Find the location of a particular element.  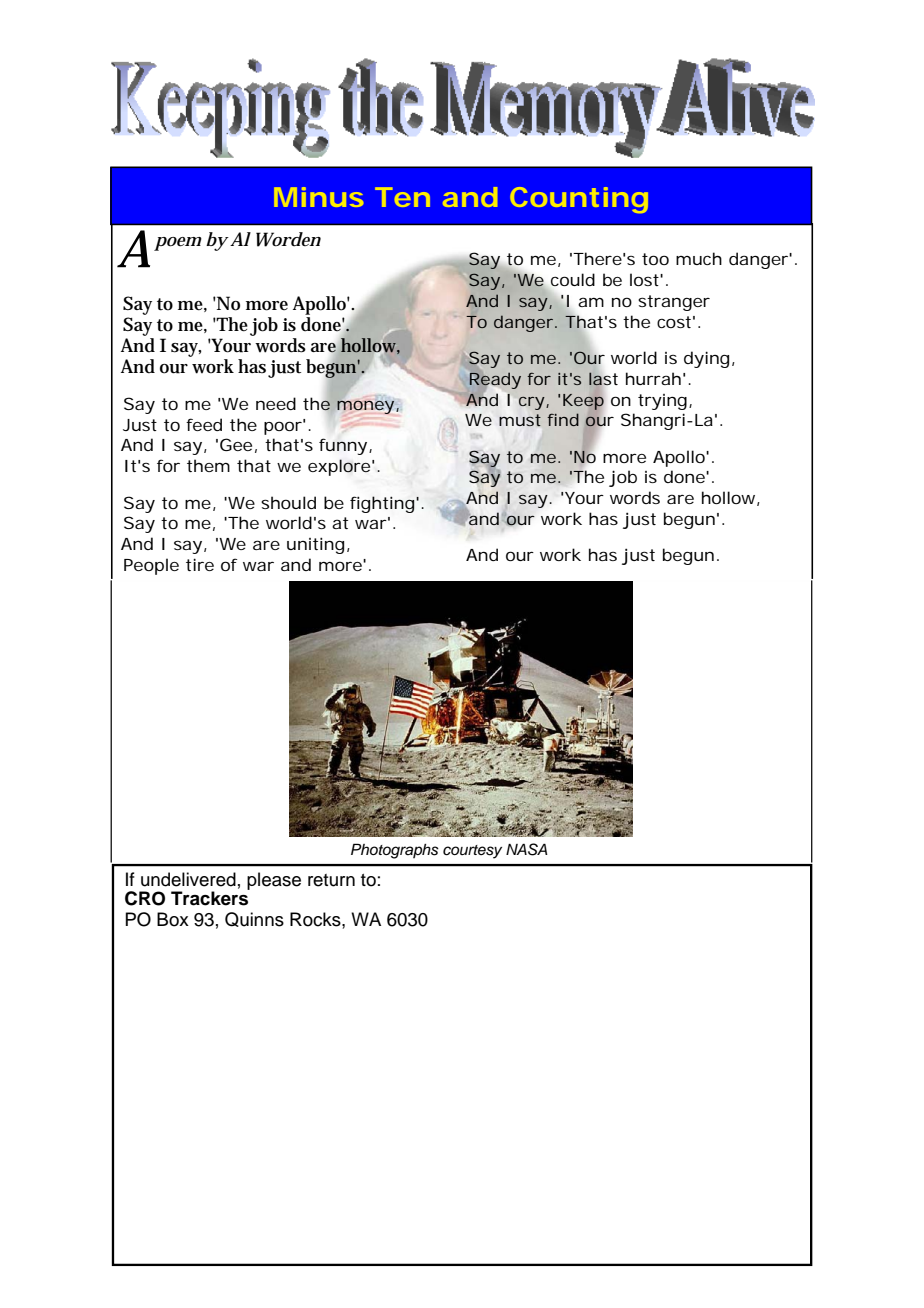

Trackers is located at coordinates (210, 897).
